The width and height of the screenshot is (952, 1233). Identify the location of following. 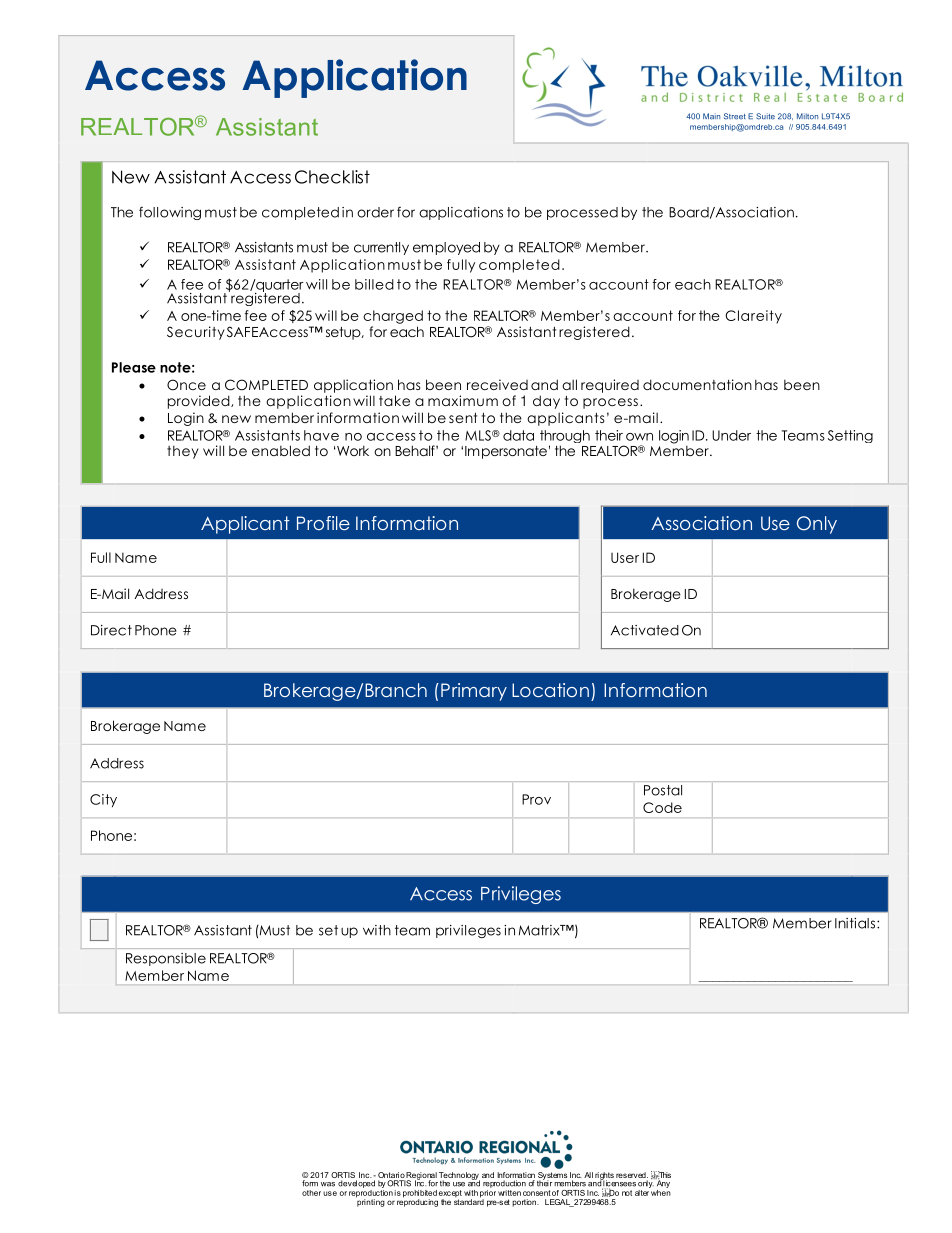
(170, 213).
